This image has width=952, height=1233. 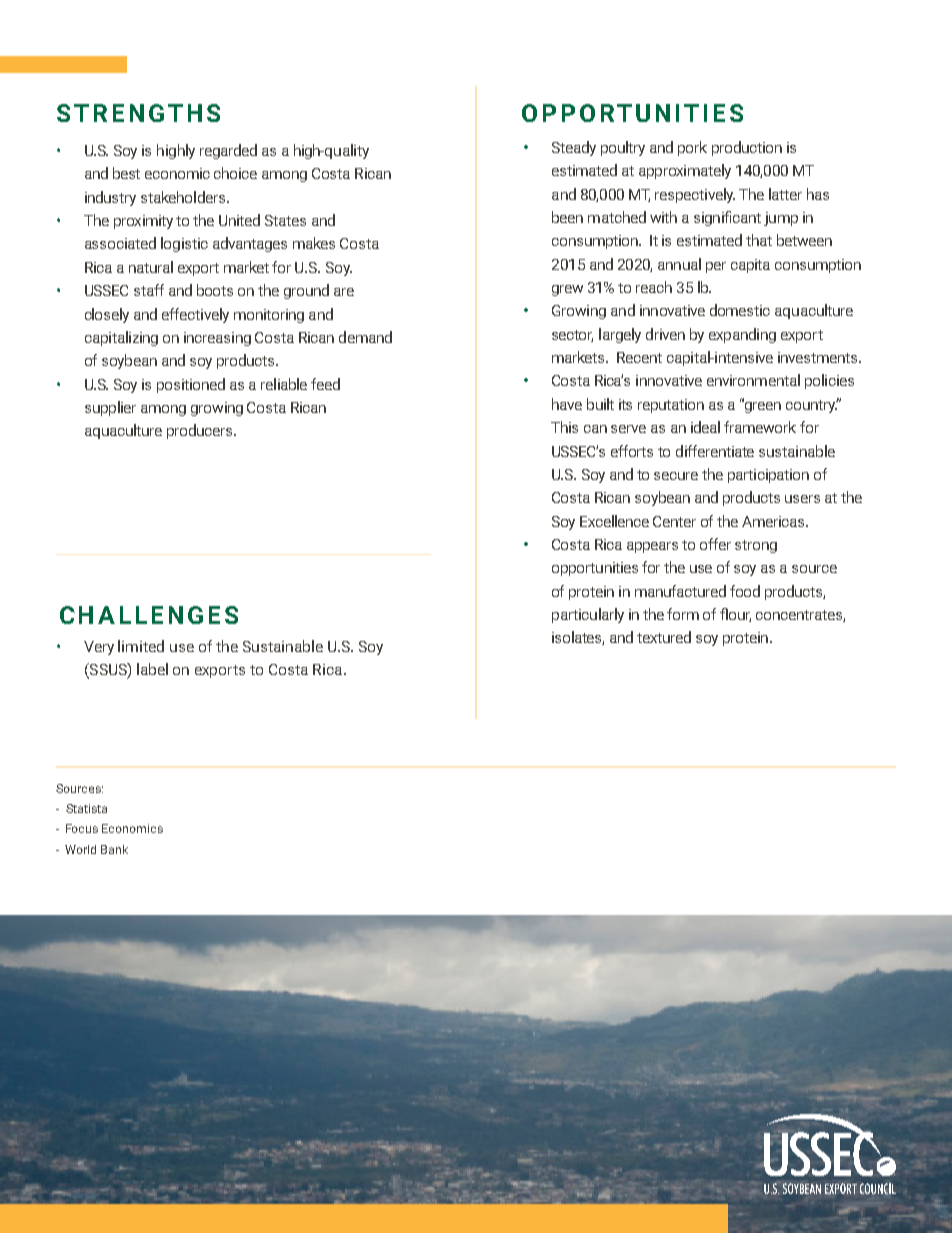 I want to click on environmental, so click(x=753, y=380).
